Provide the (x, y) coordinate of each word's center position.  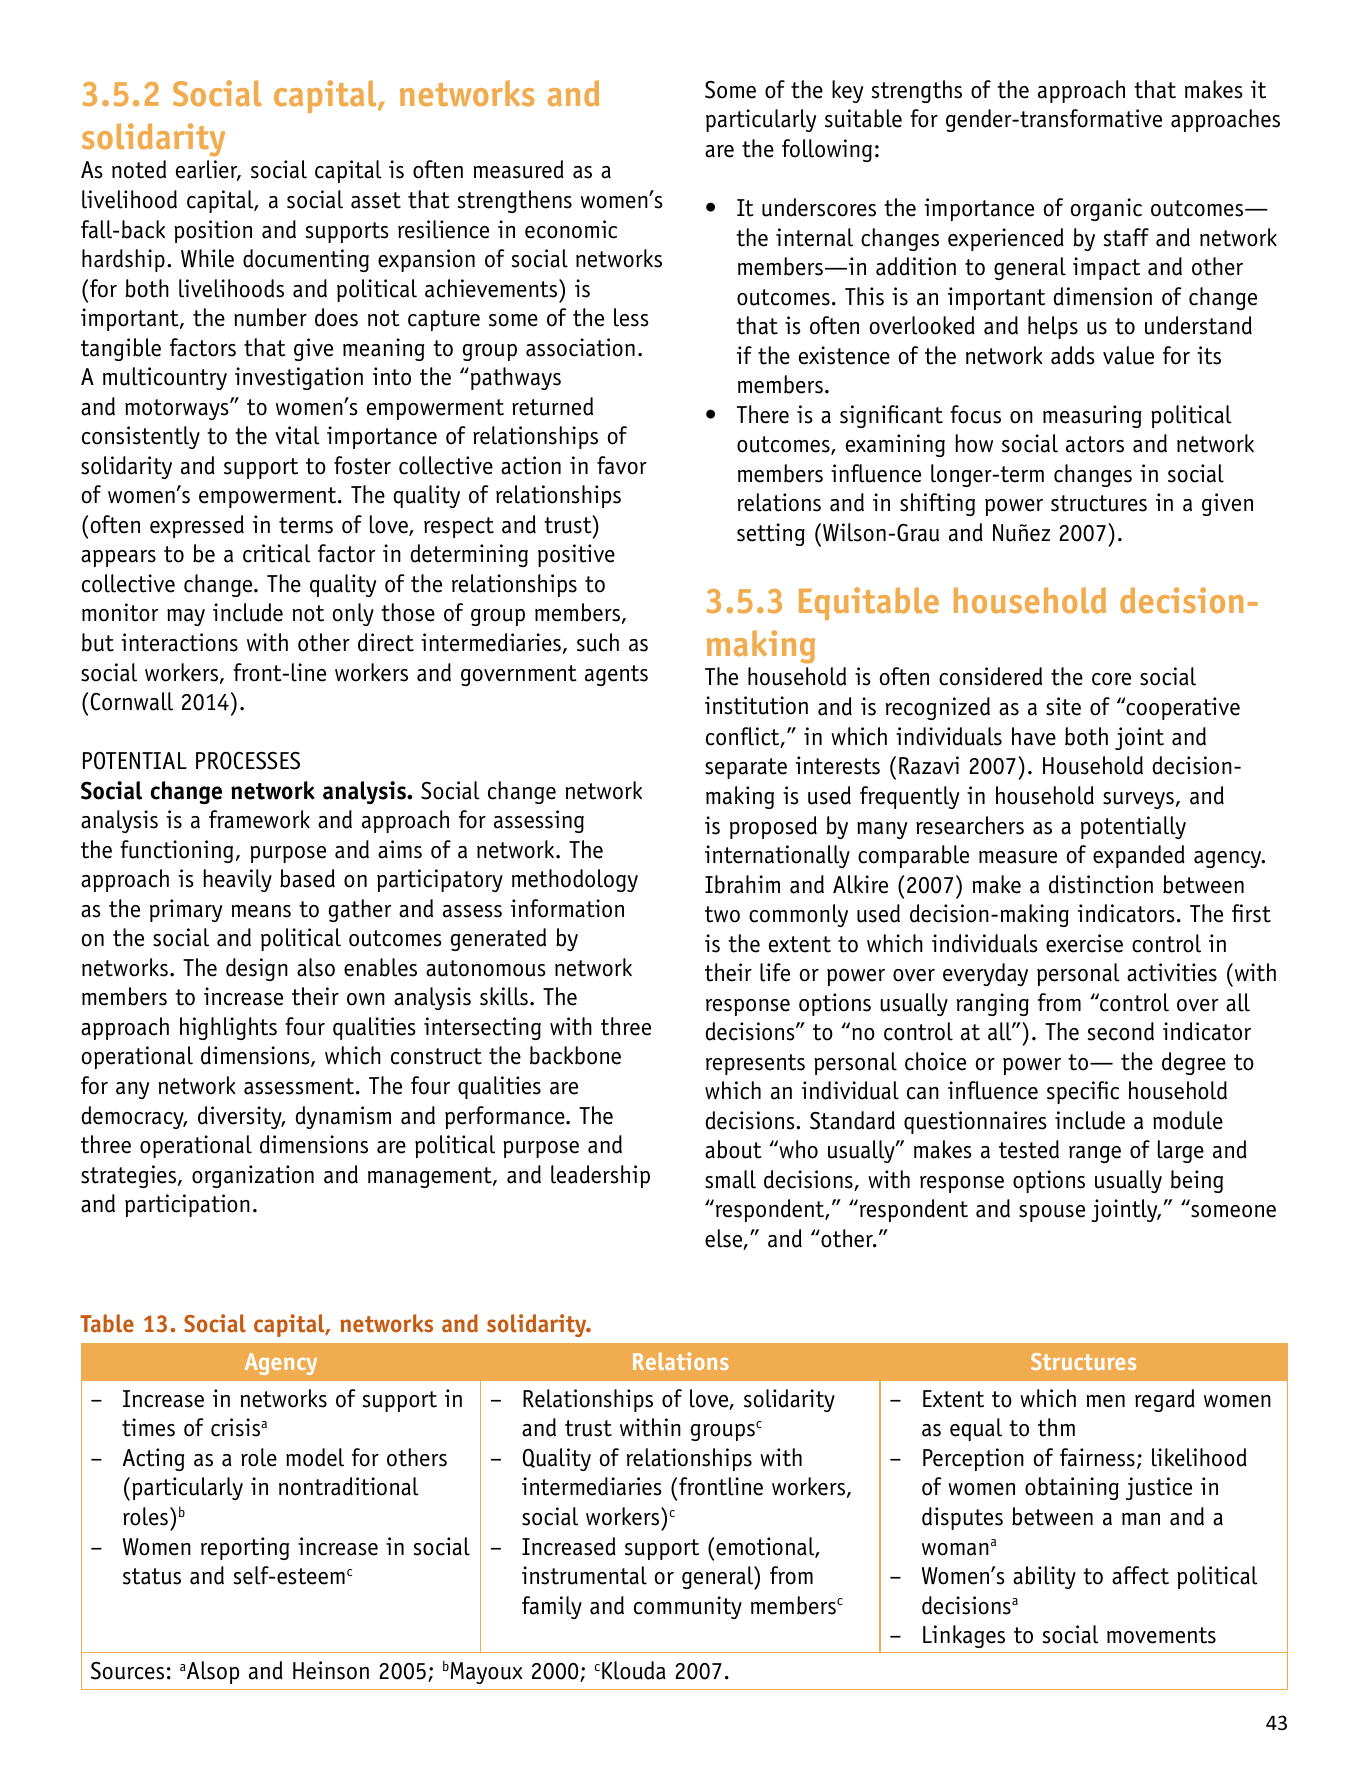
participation (187, 1205)
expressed (197, 526)
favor (622, 465)
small (730, 1179)
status (152, 1576)
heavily (238, 880)
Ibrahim (742, 884)
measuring (1092, 416)
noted (139, 169)
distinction (1101, 884)
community (688, 1607)
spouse (1052, 1213)
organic (1106, 209)
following (827, 150)
